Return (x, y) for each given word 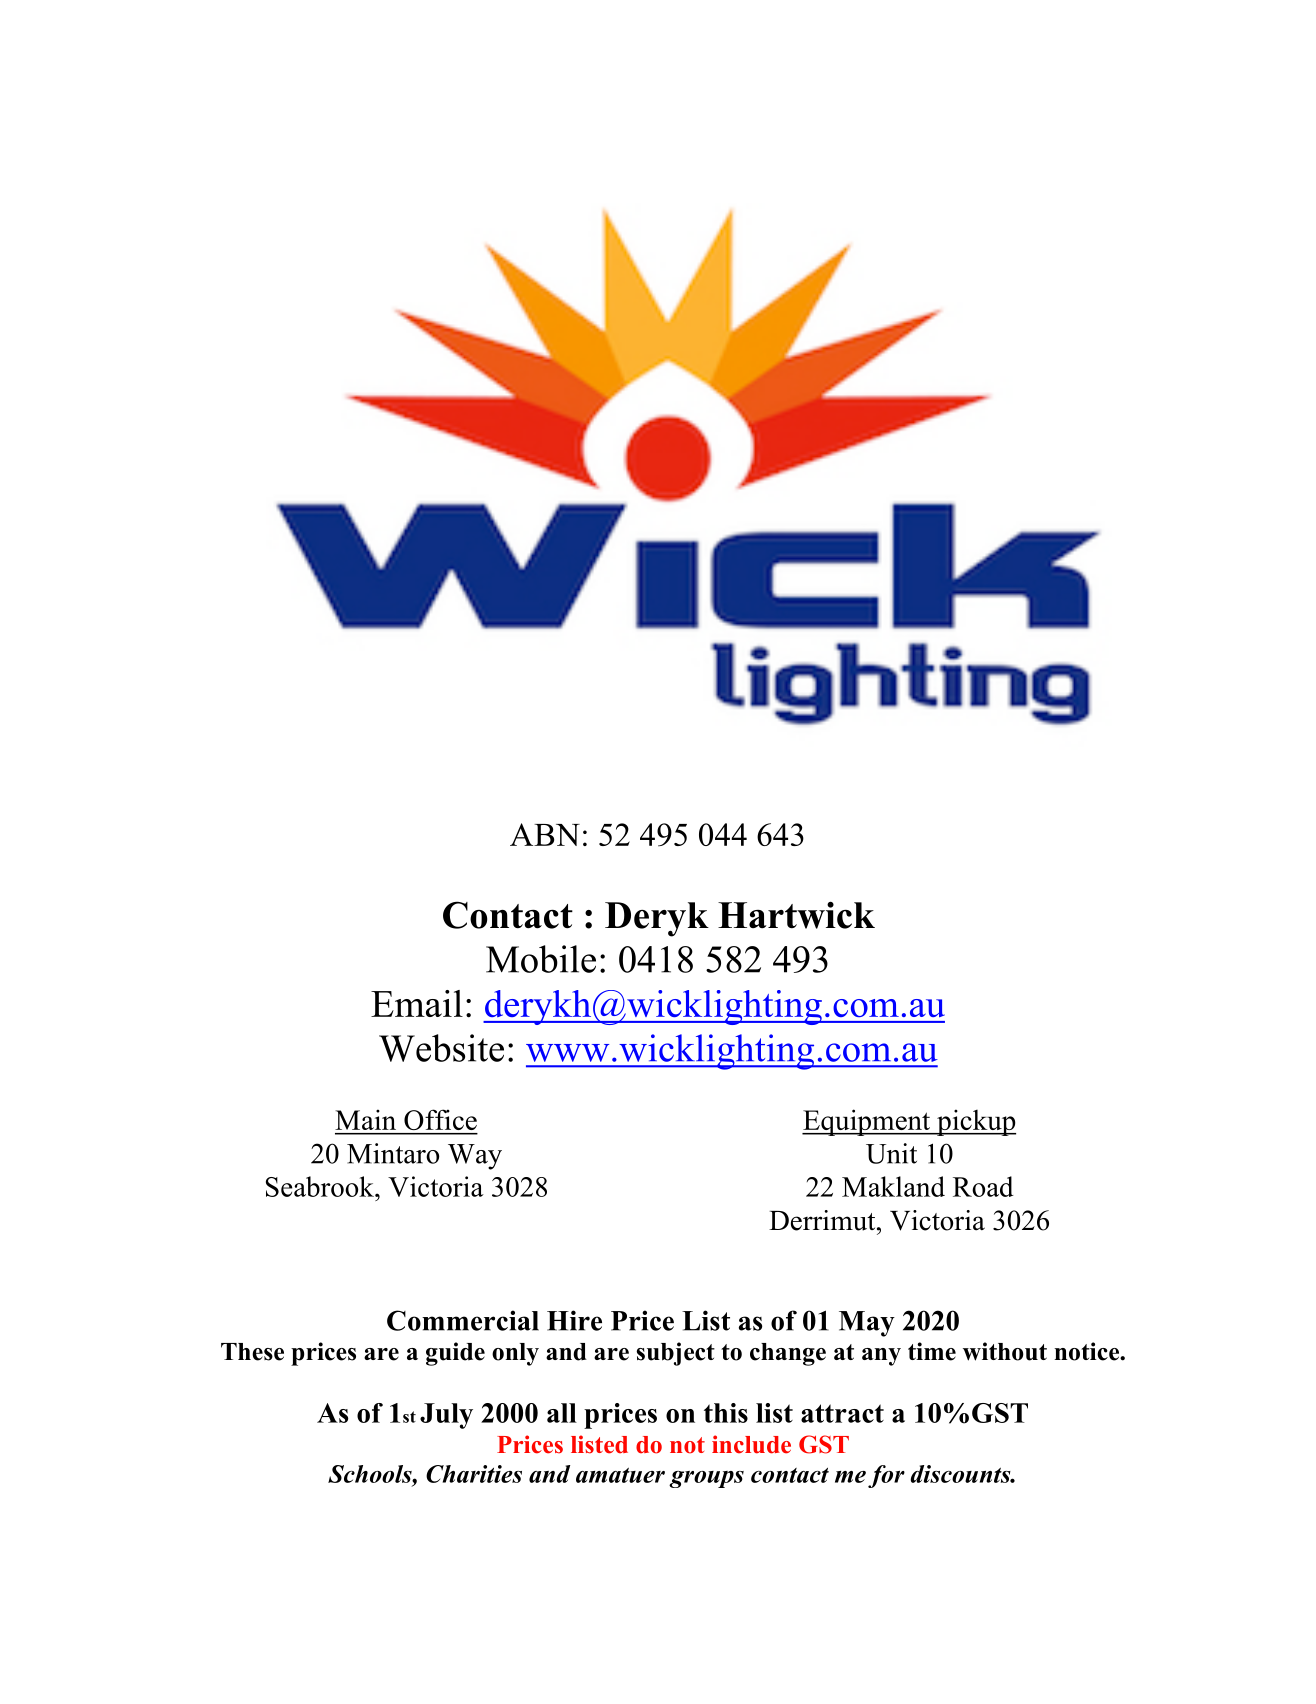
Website (441, 1048)
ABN (545, 834)
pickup (975, 1122)
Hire (574, 1320)
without (1005, 1351)
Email (417, 1003)
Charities (474, 1474)
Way (475, 1157)
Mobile (541, 959)
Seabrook (321, 1186)
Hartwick (796, 915)
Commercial (463, 1320)
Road (983, 1186)
